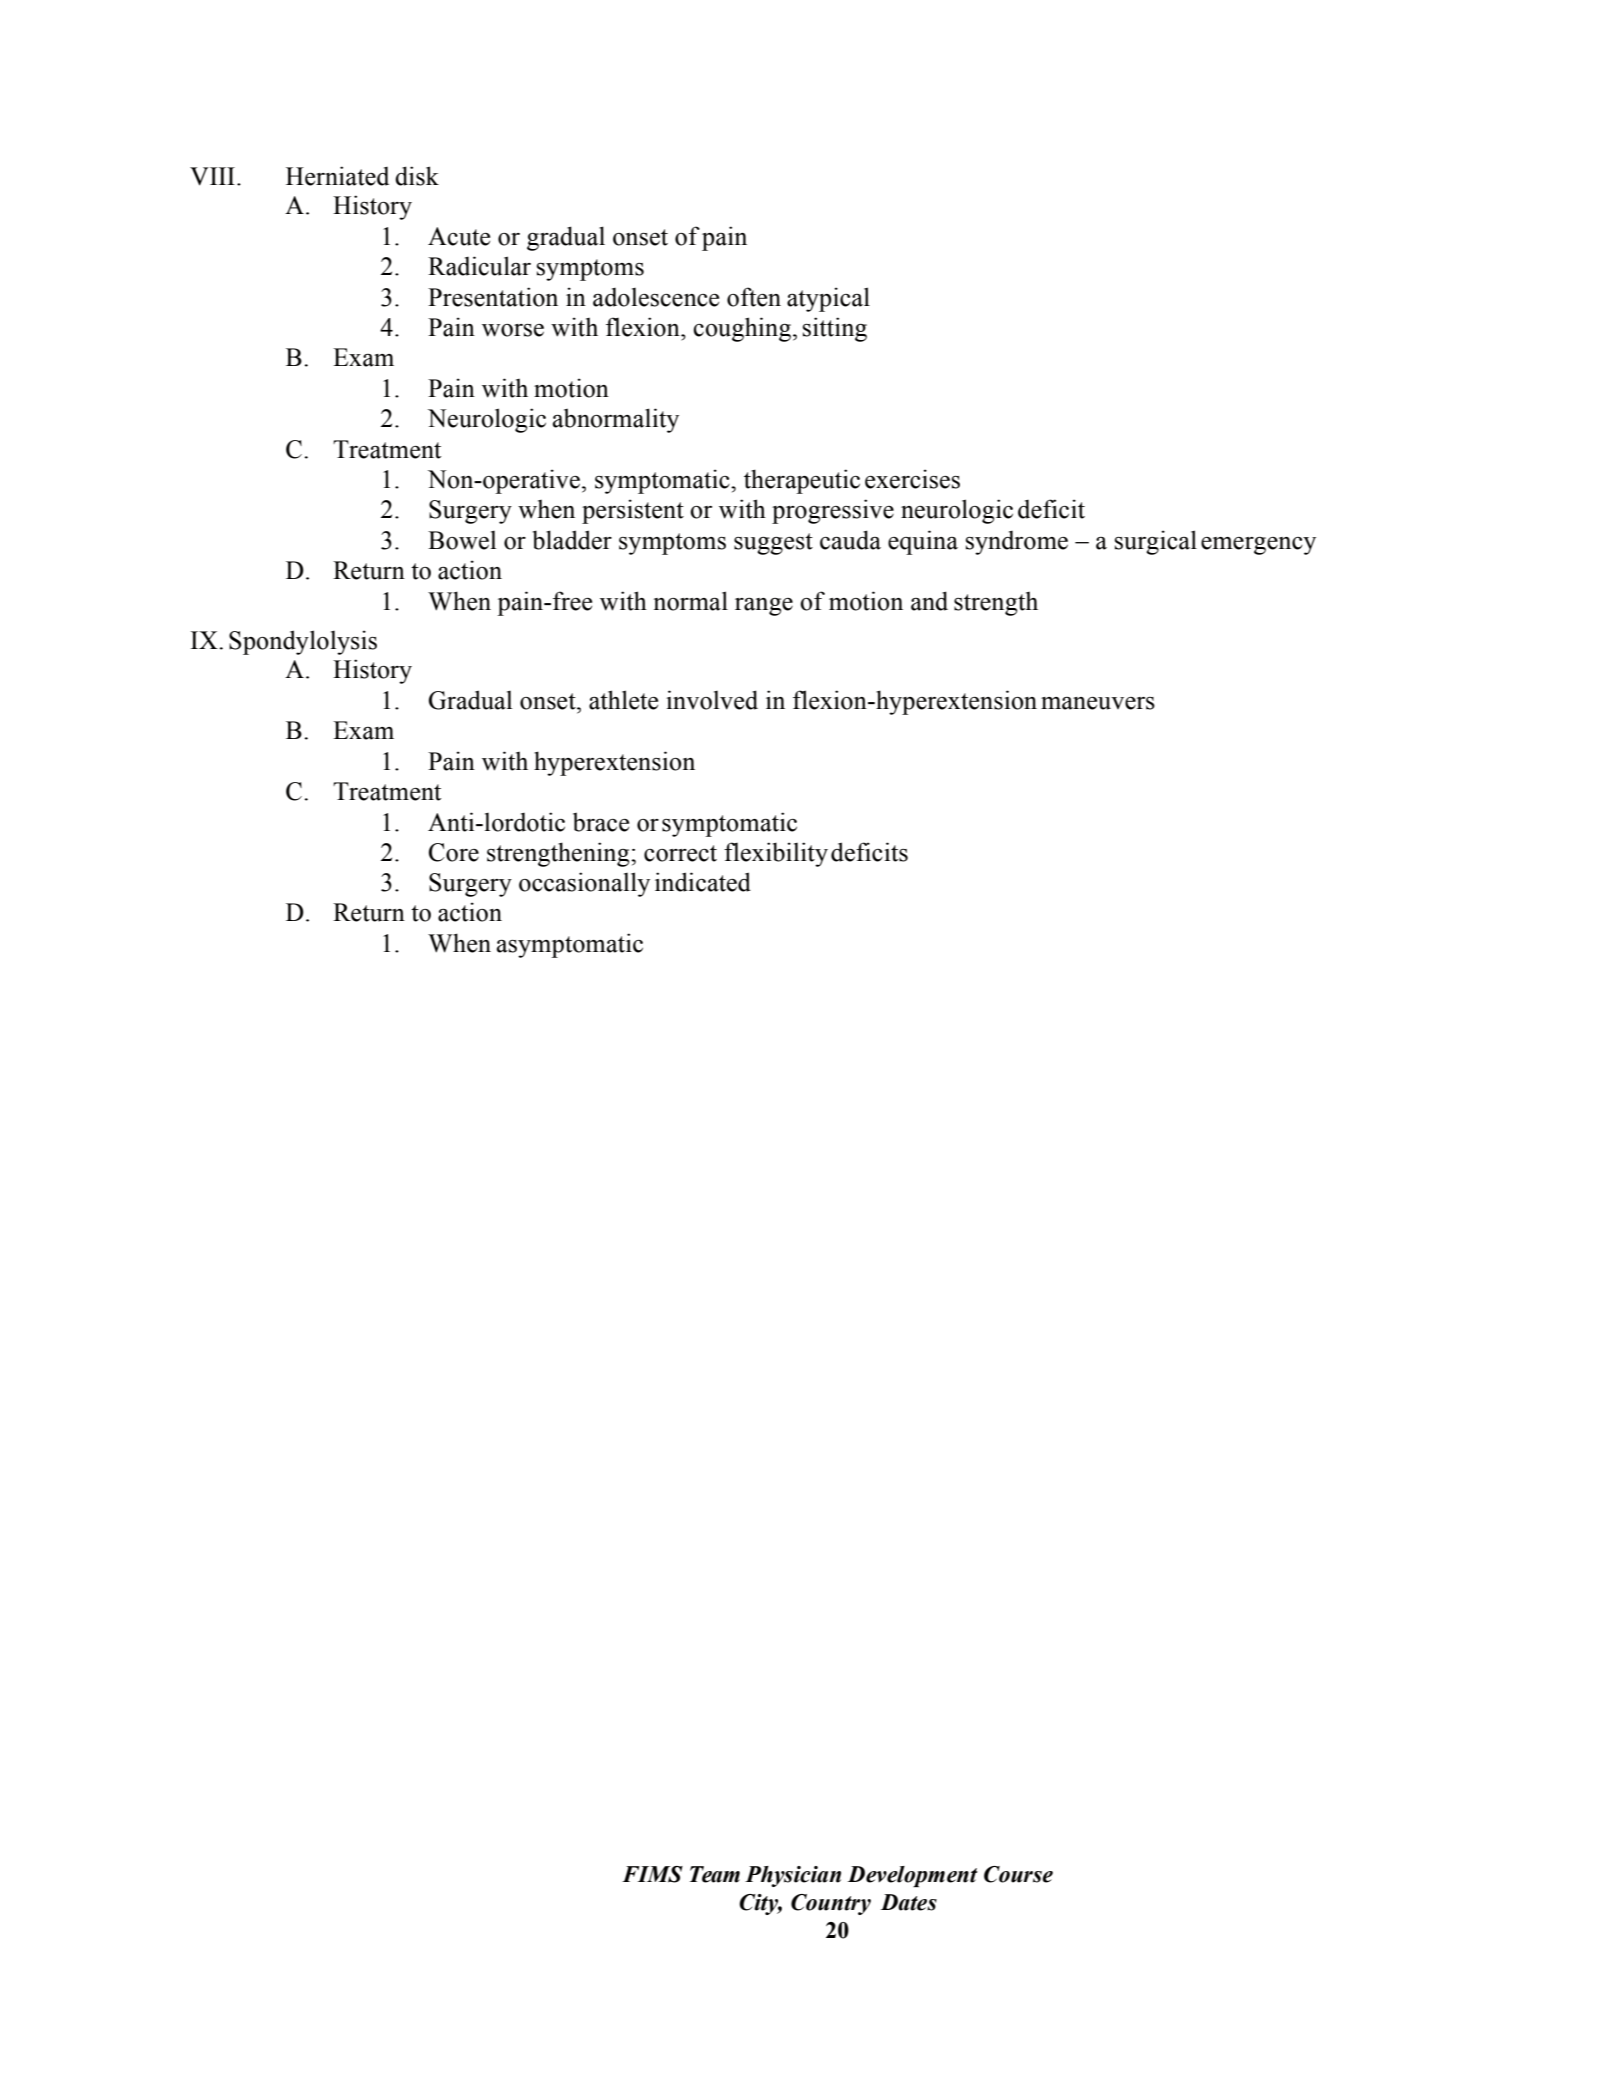 The height and width of the image is (2094, 1618). Describe the element at coordinates (715, 1874) in the image. I see `Team` at that location.
